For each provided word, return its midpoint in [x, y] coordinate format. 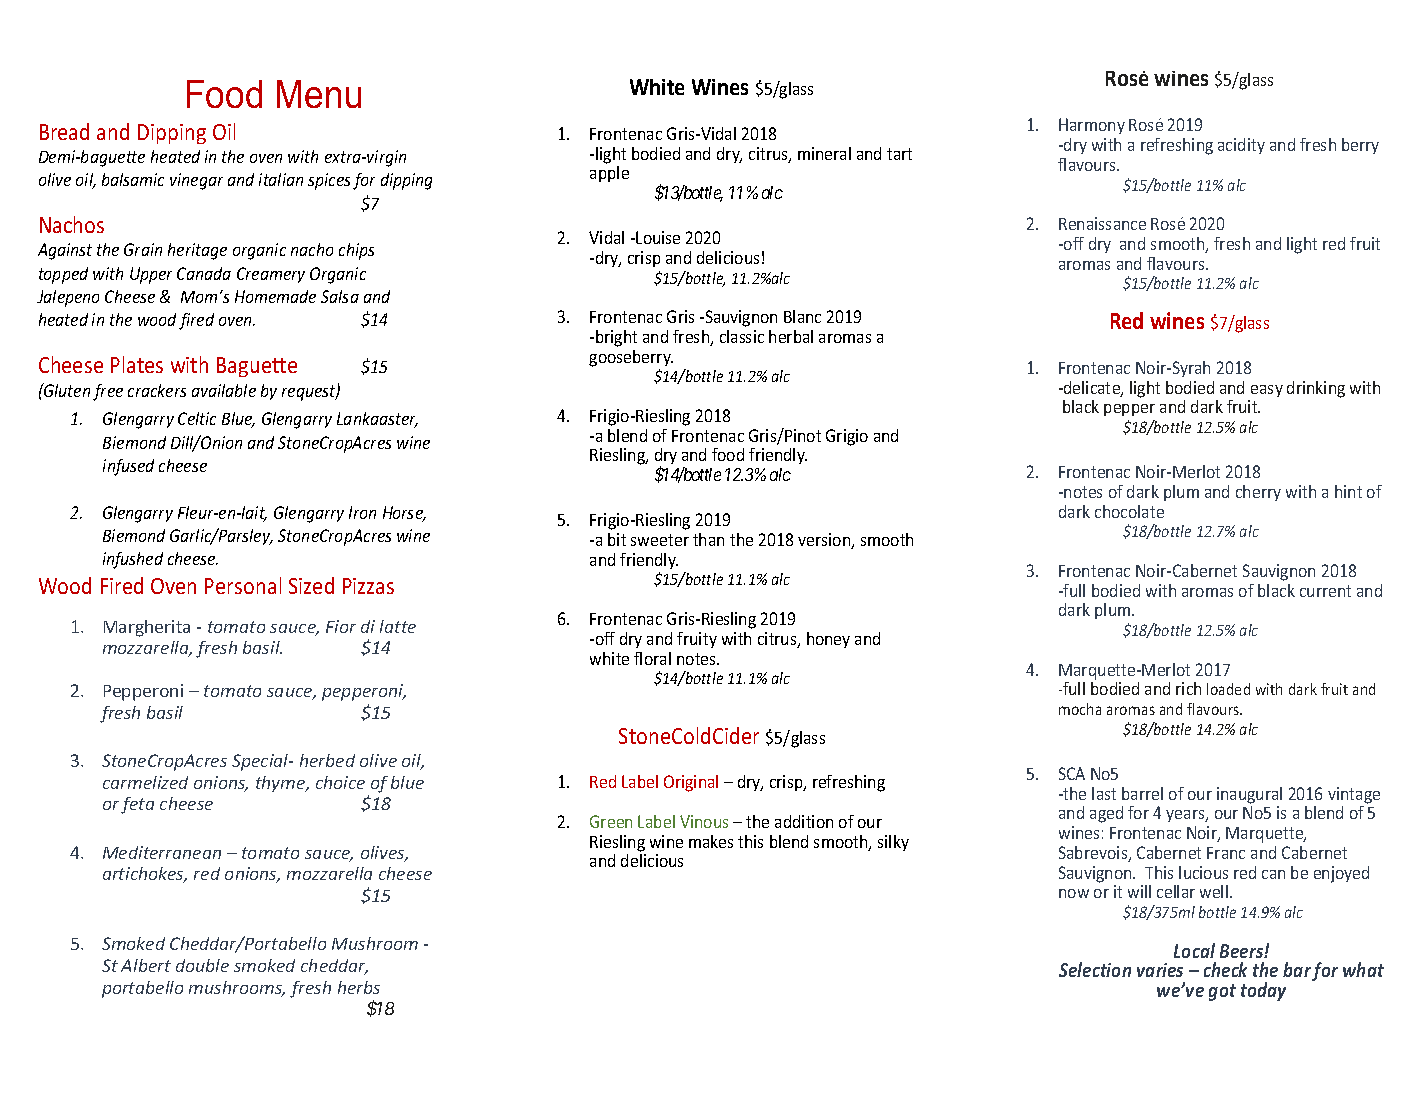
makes [711, 841]
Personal [243, 585]
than [708, 539]
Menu [319, 94]
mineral [824, 153]
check [1225, 969]
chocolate [1129, 511]
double [202, 965]
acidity [1241, 146]
